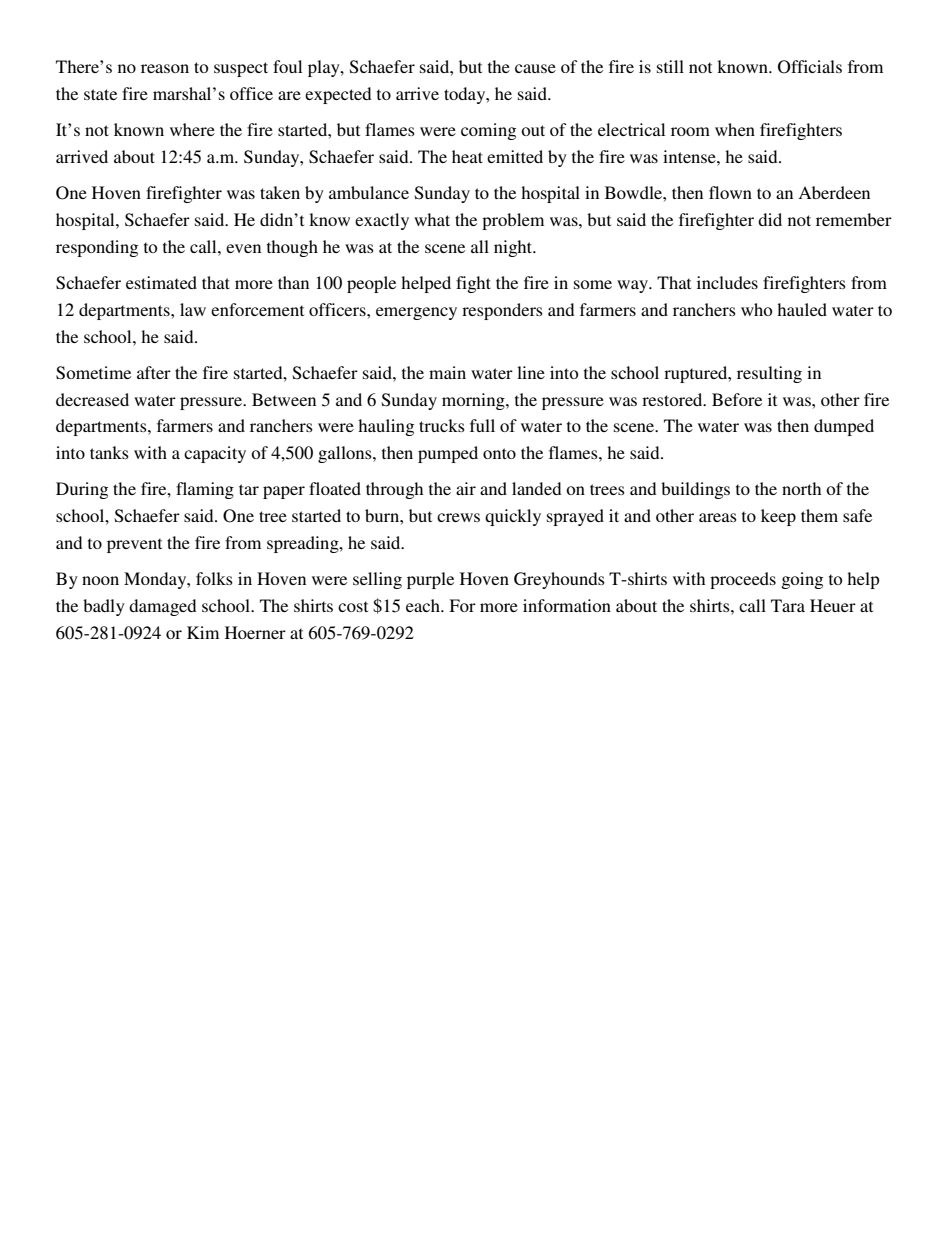  Describe the element at coordinates (769, 374) in the screenshot. I see `resulting` at that location.
